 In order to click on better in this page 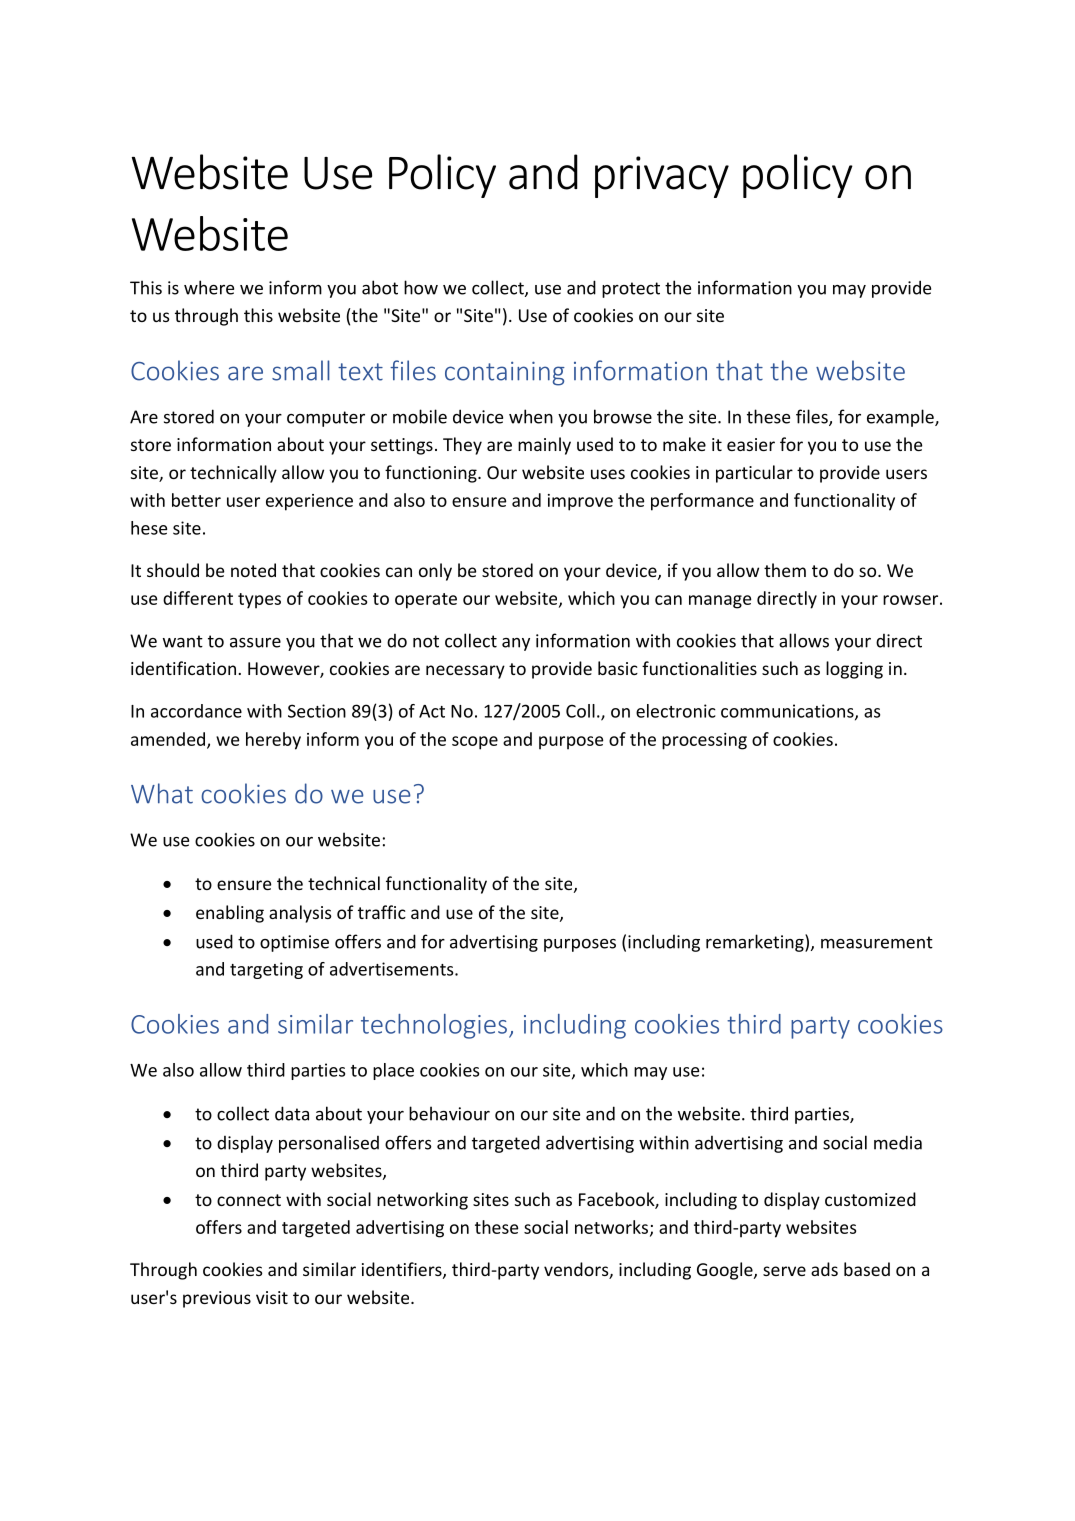, I will do `click(196, 500)`.
